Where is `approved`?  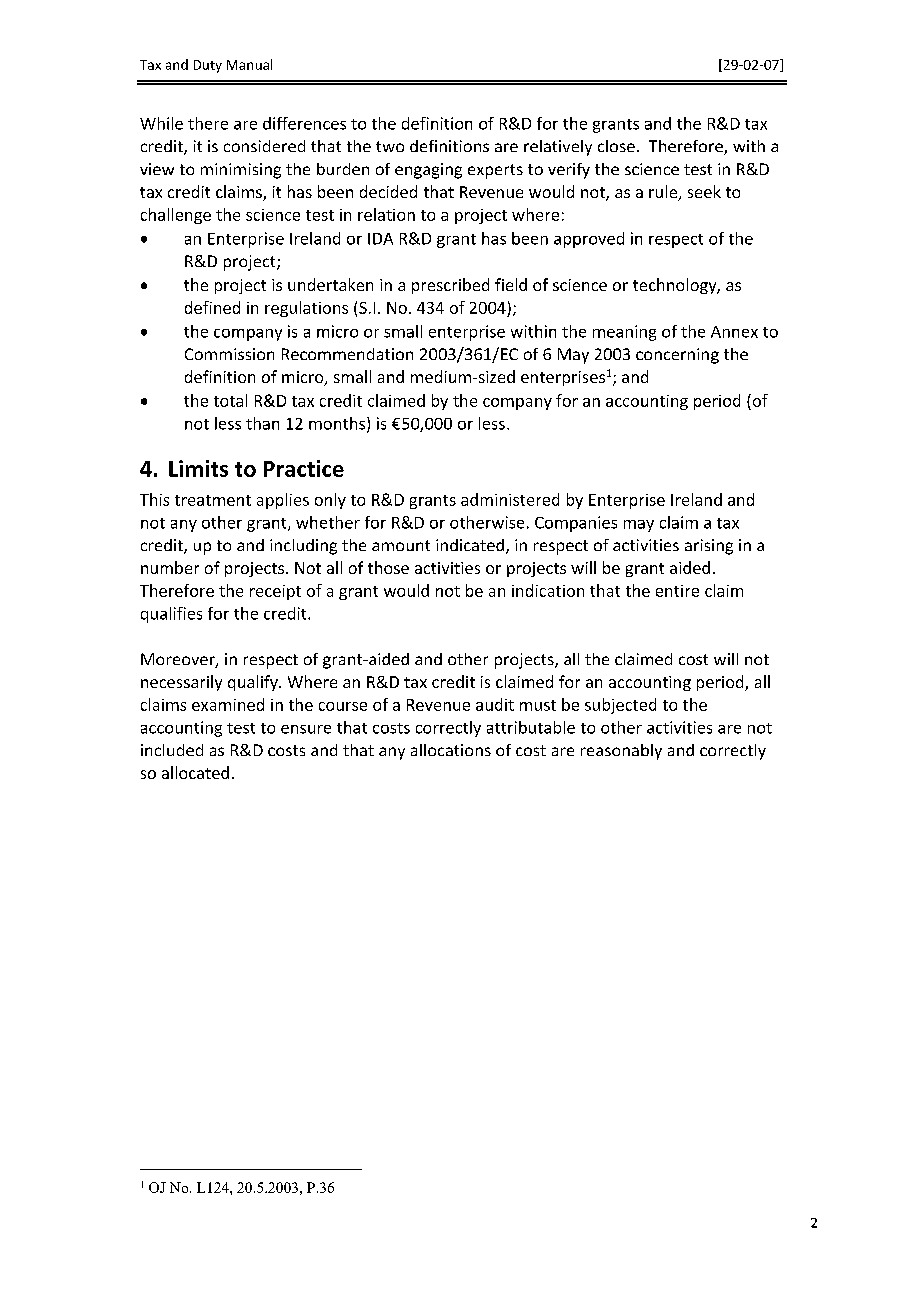
approved is located at coordinates (589, 240).
